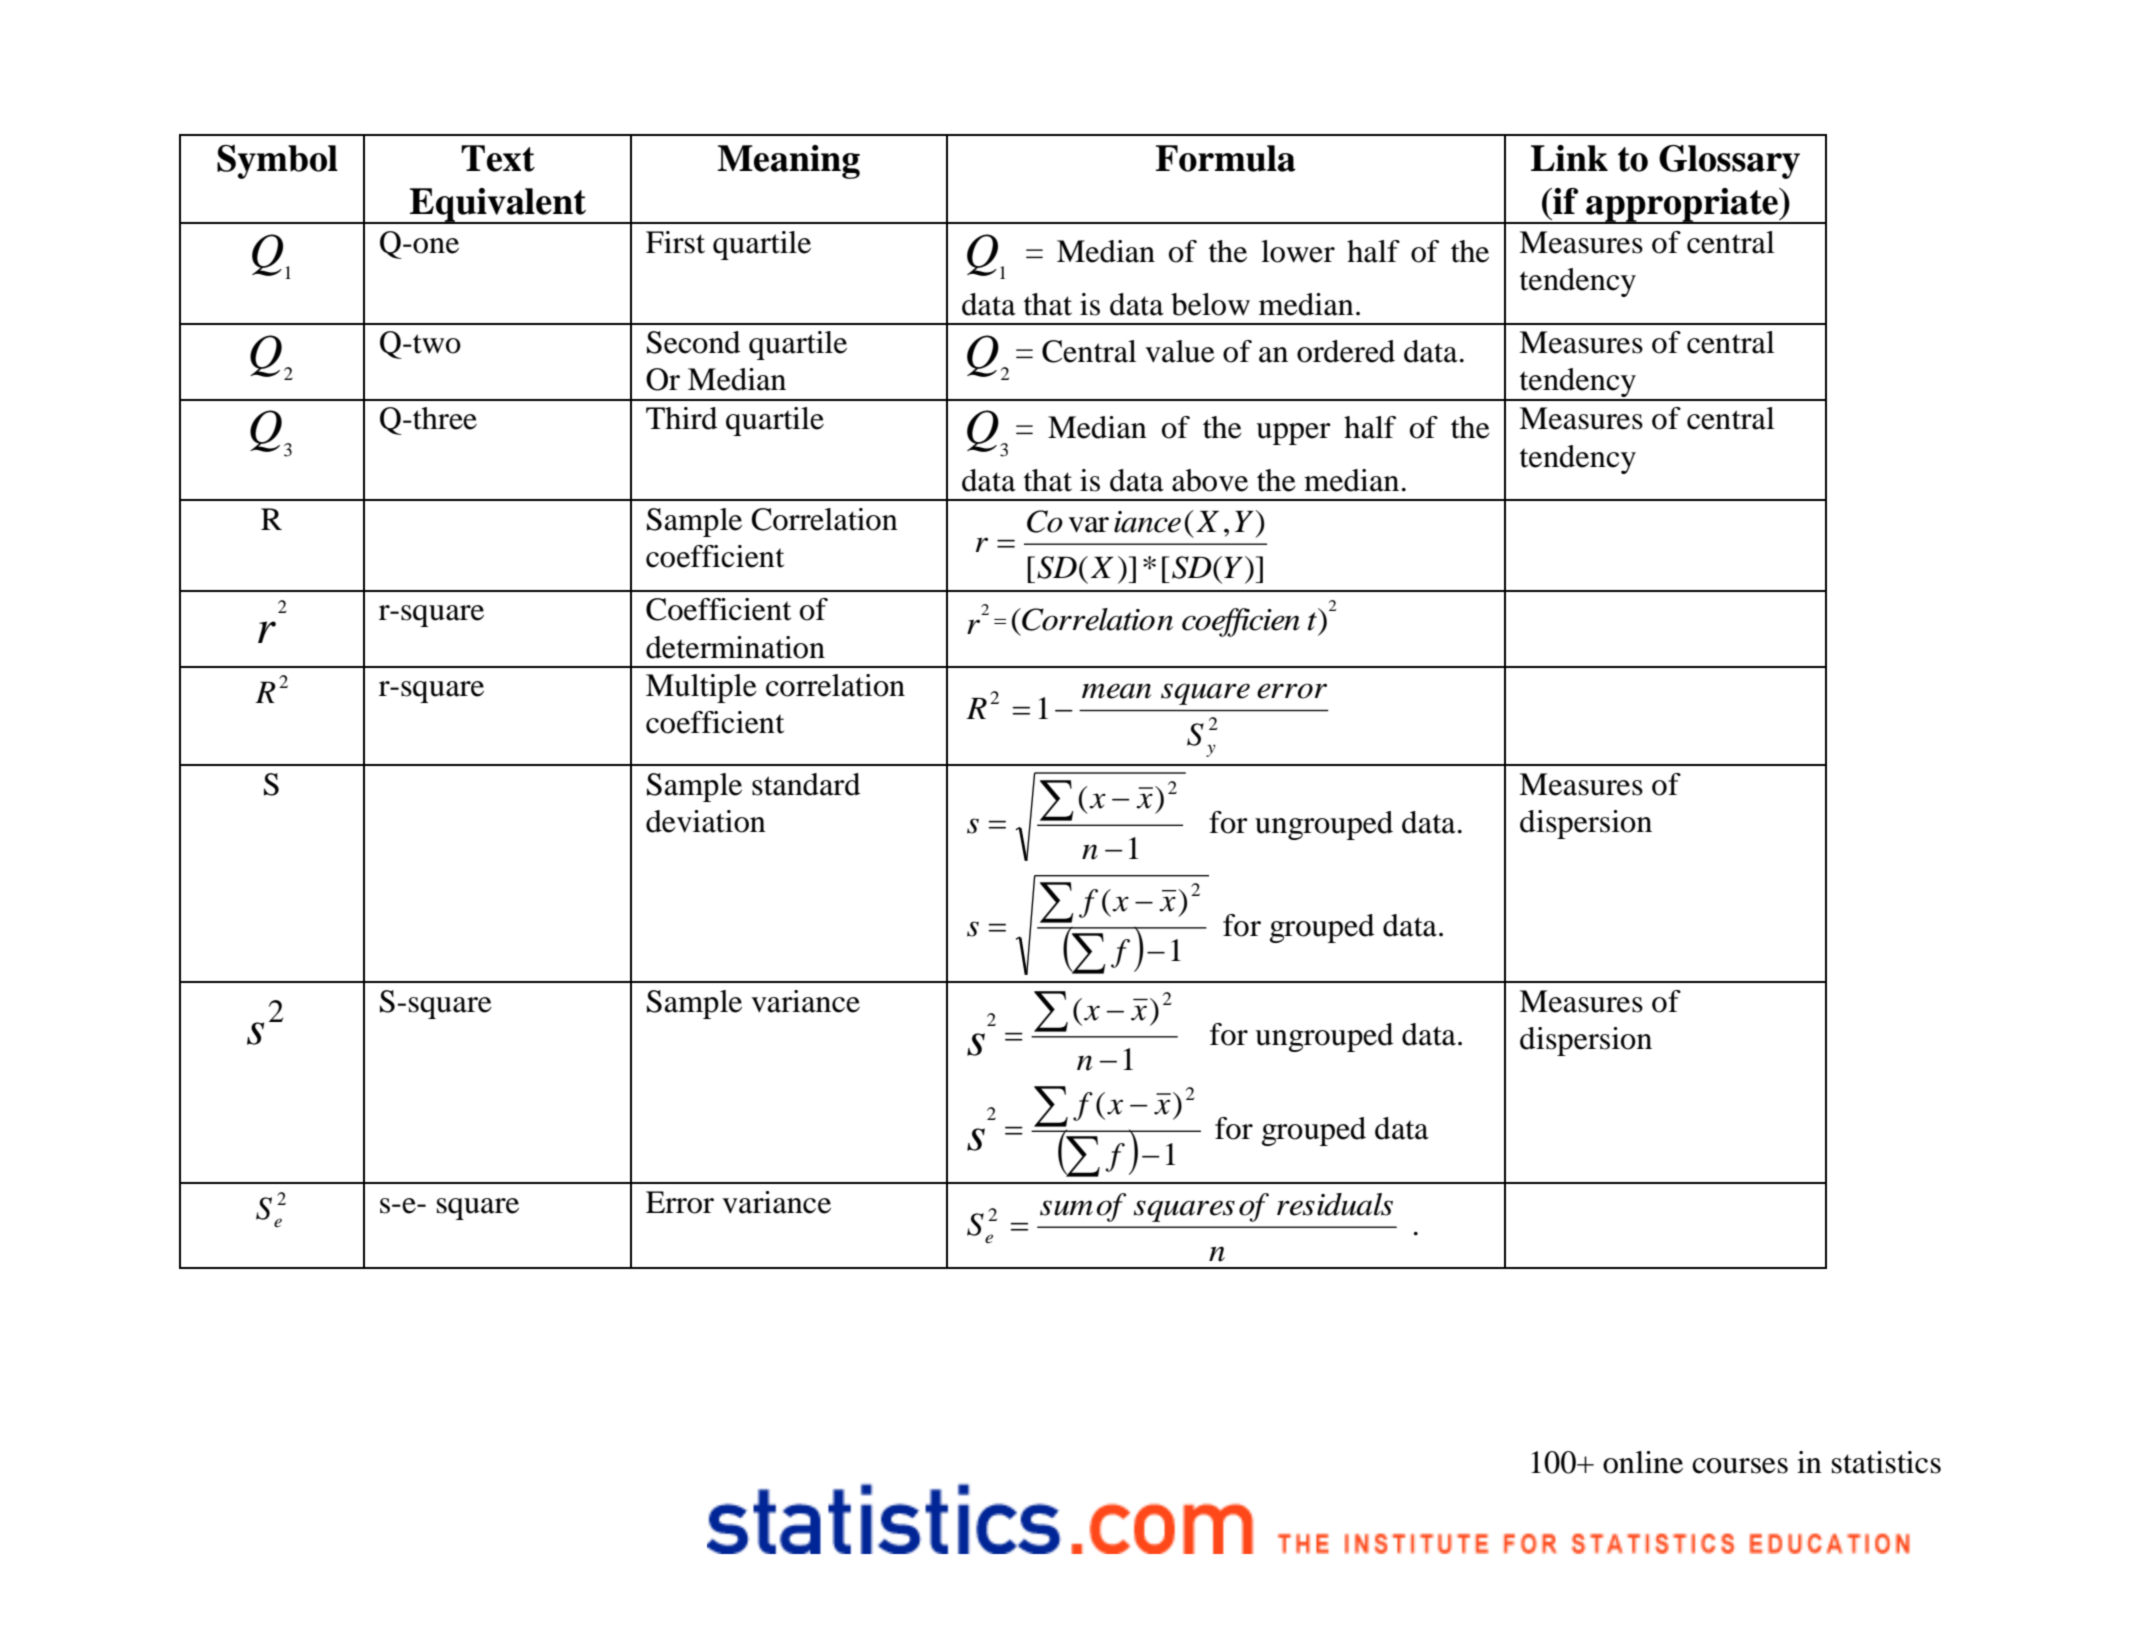  What do you see at coordinates (1335, 1204) in the screenshot?
I see `residuals` at bounding box center [1335, 1204].
